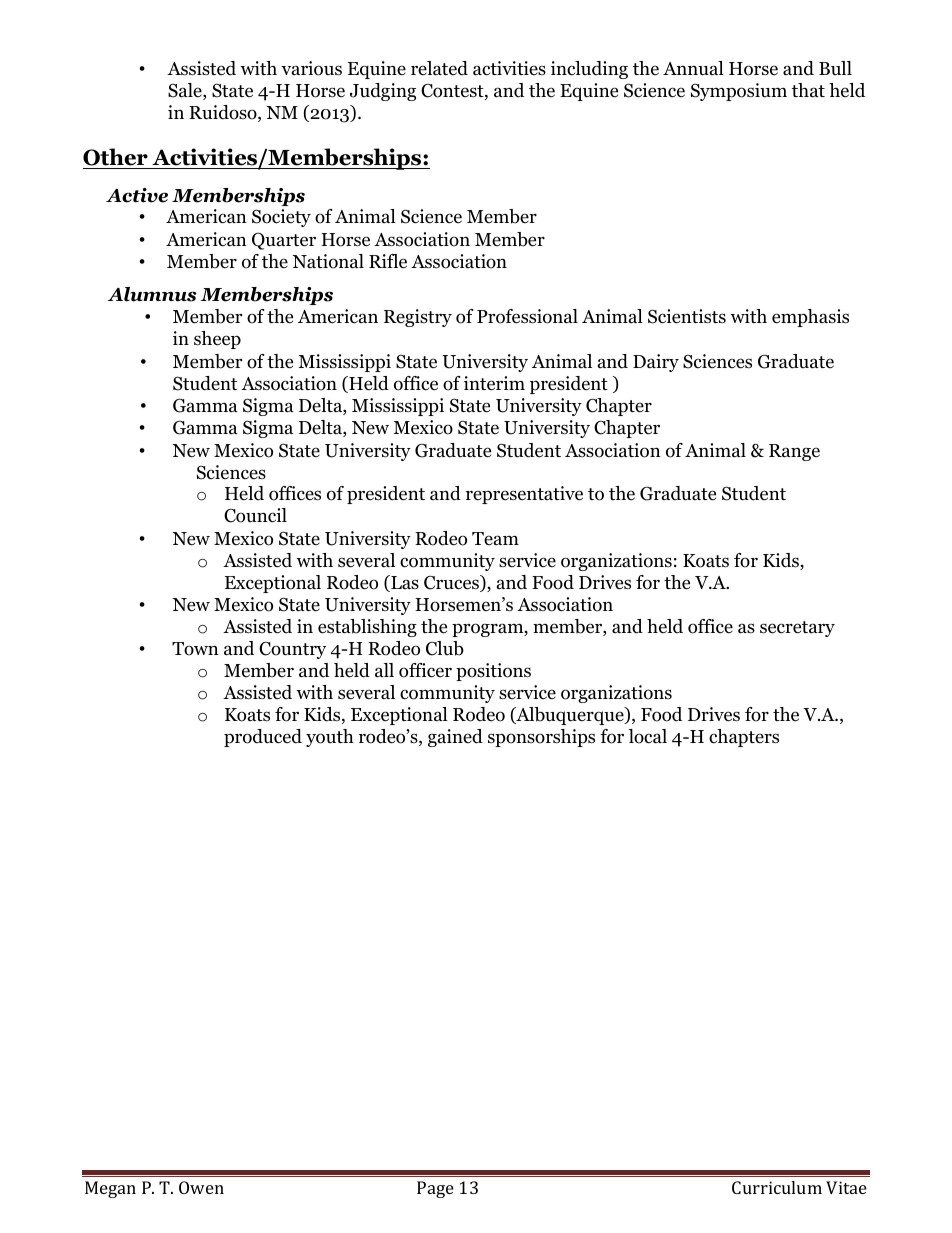 The height and width of the screenshot is (1233, 952). I want to click on representative, so click(524, 495).
